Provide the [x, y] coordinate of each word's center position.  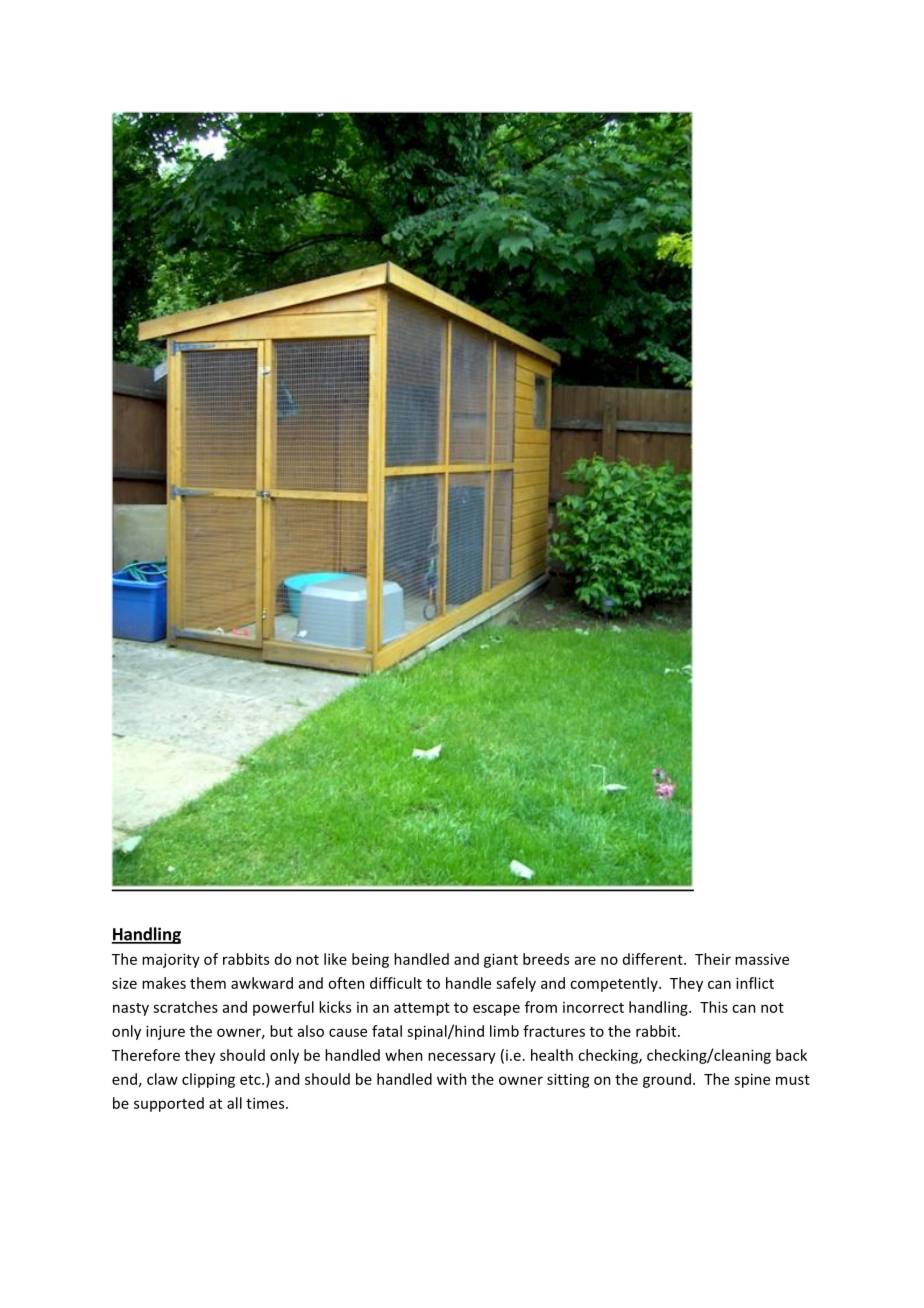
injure [165, 1032]
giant [501, 960]
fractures [554, 1031]
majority [171, 960]
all [234, 1103]
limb [504, 1031]
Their [713, 959]
